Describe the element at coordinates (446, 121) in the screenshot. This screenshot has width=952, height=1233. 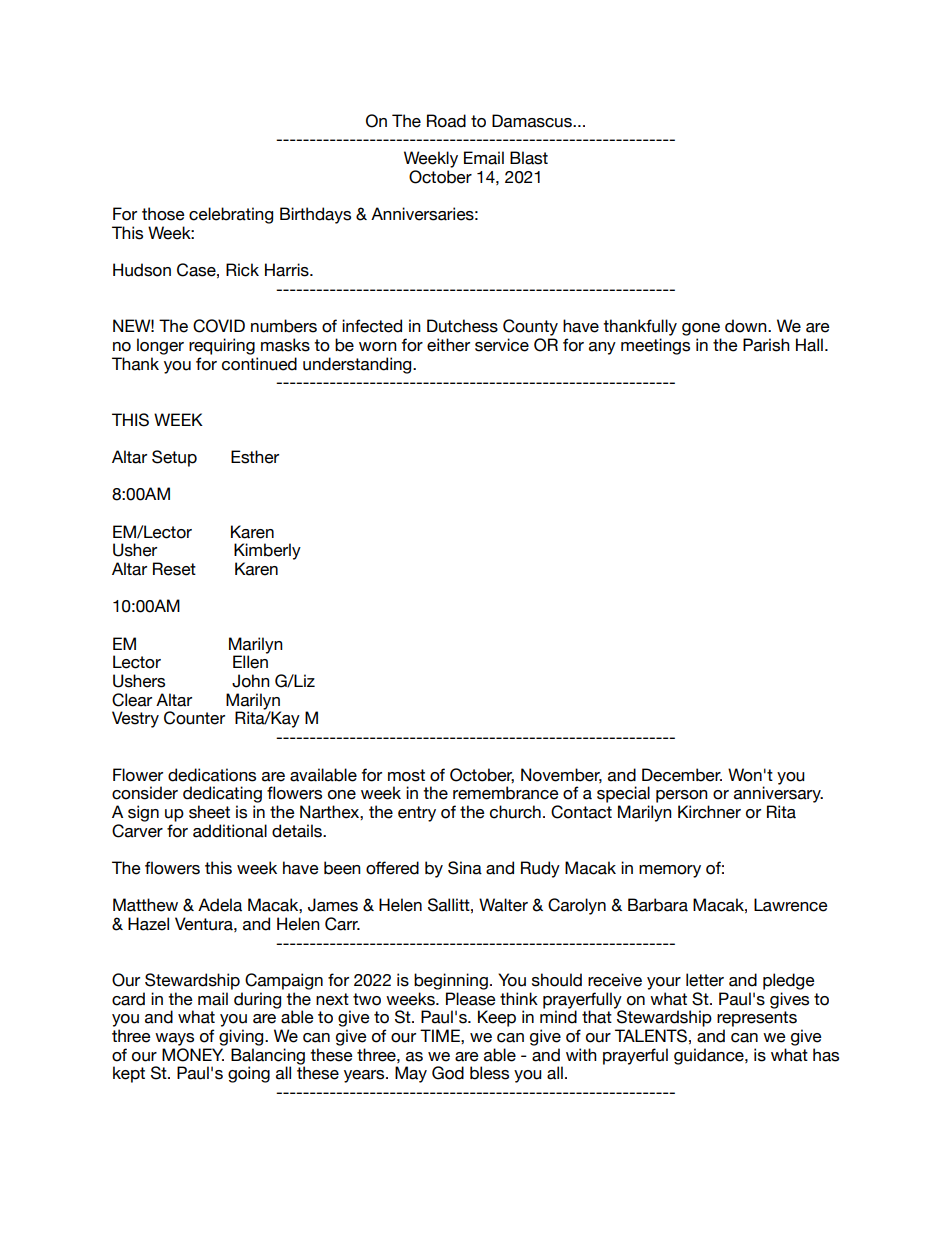
I see `Road` at that location.
